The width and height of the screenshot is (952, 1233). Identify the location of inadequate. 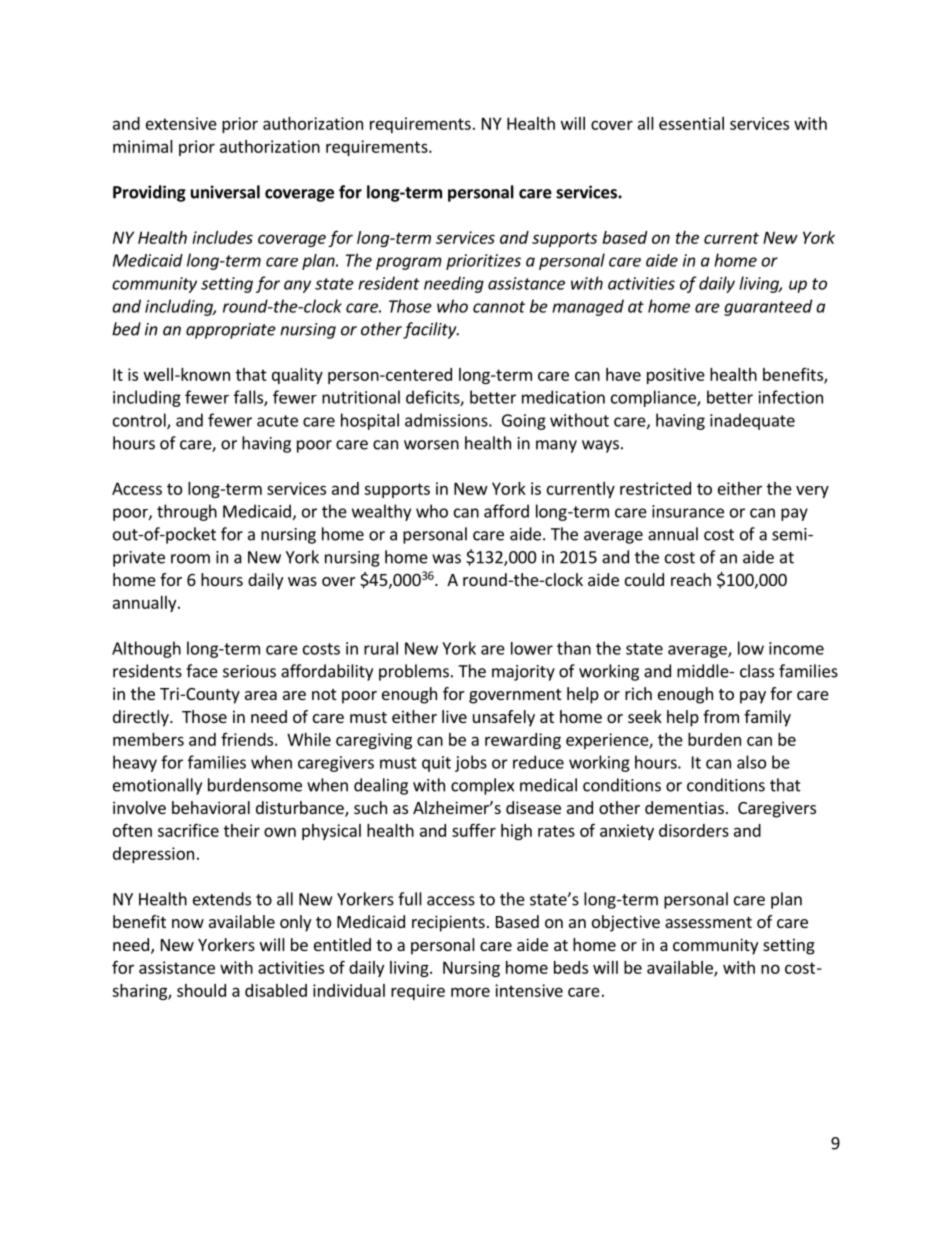
(752, 421).
